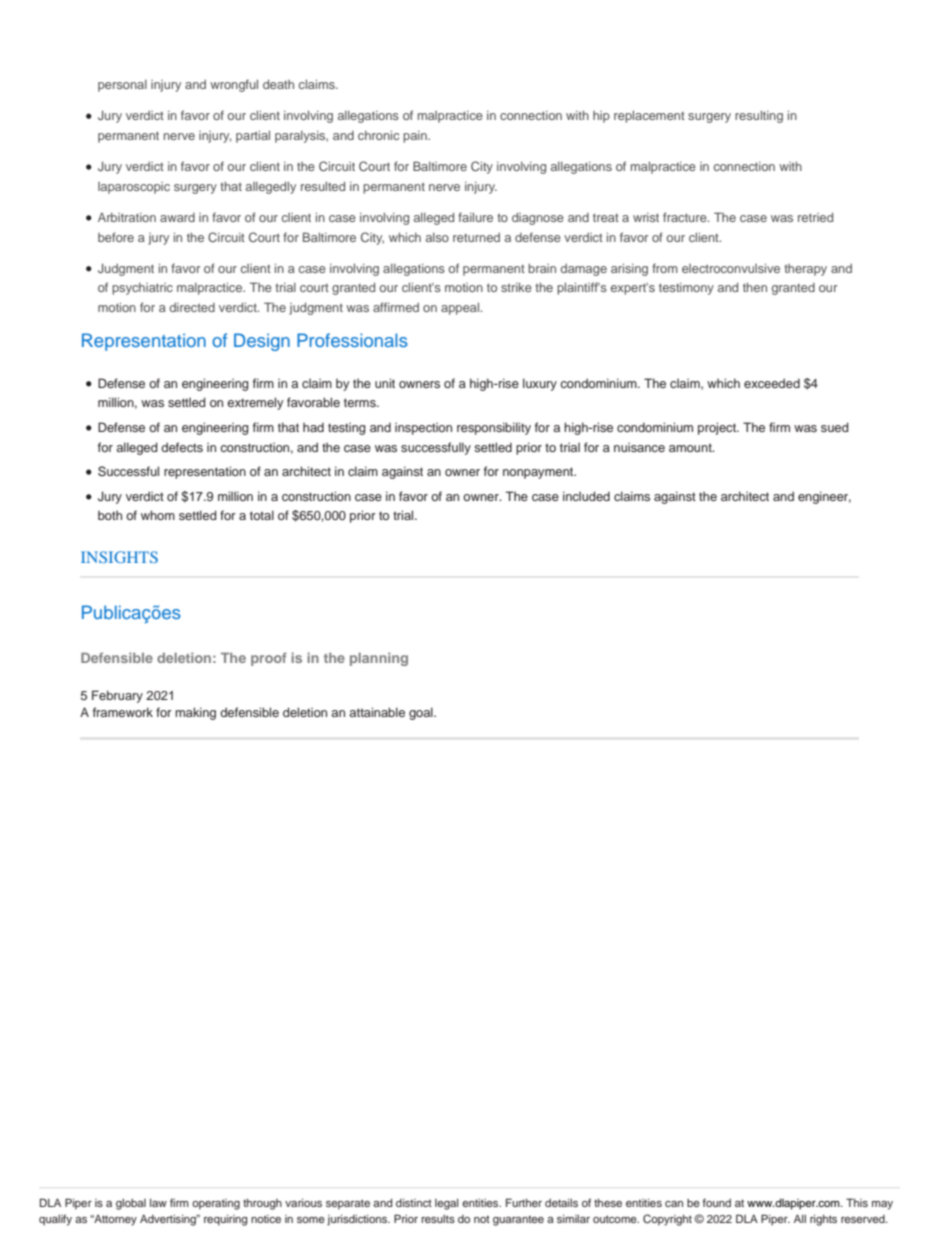 This page has width=952, height=1233. Describe the element at coordinates (379, 659) in the page. I see `planning` at that location.
